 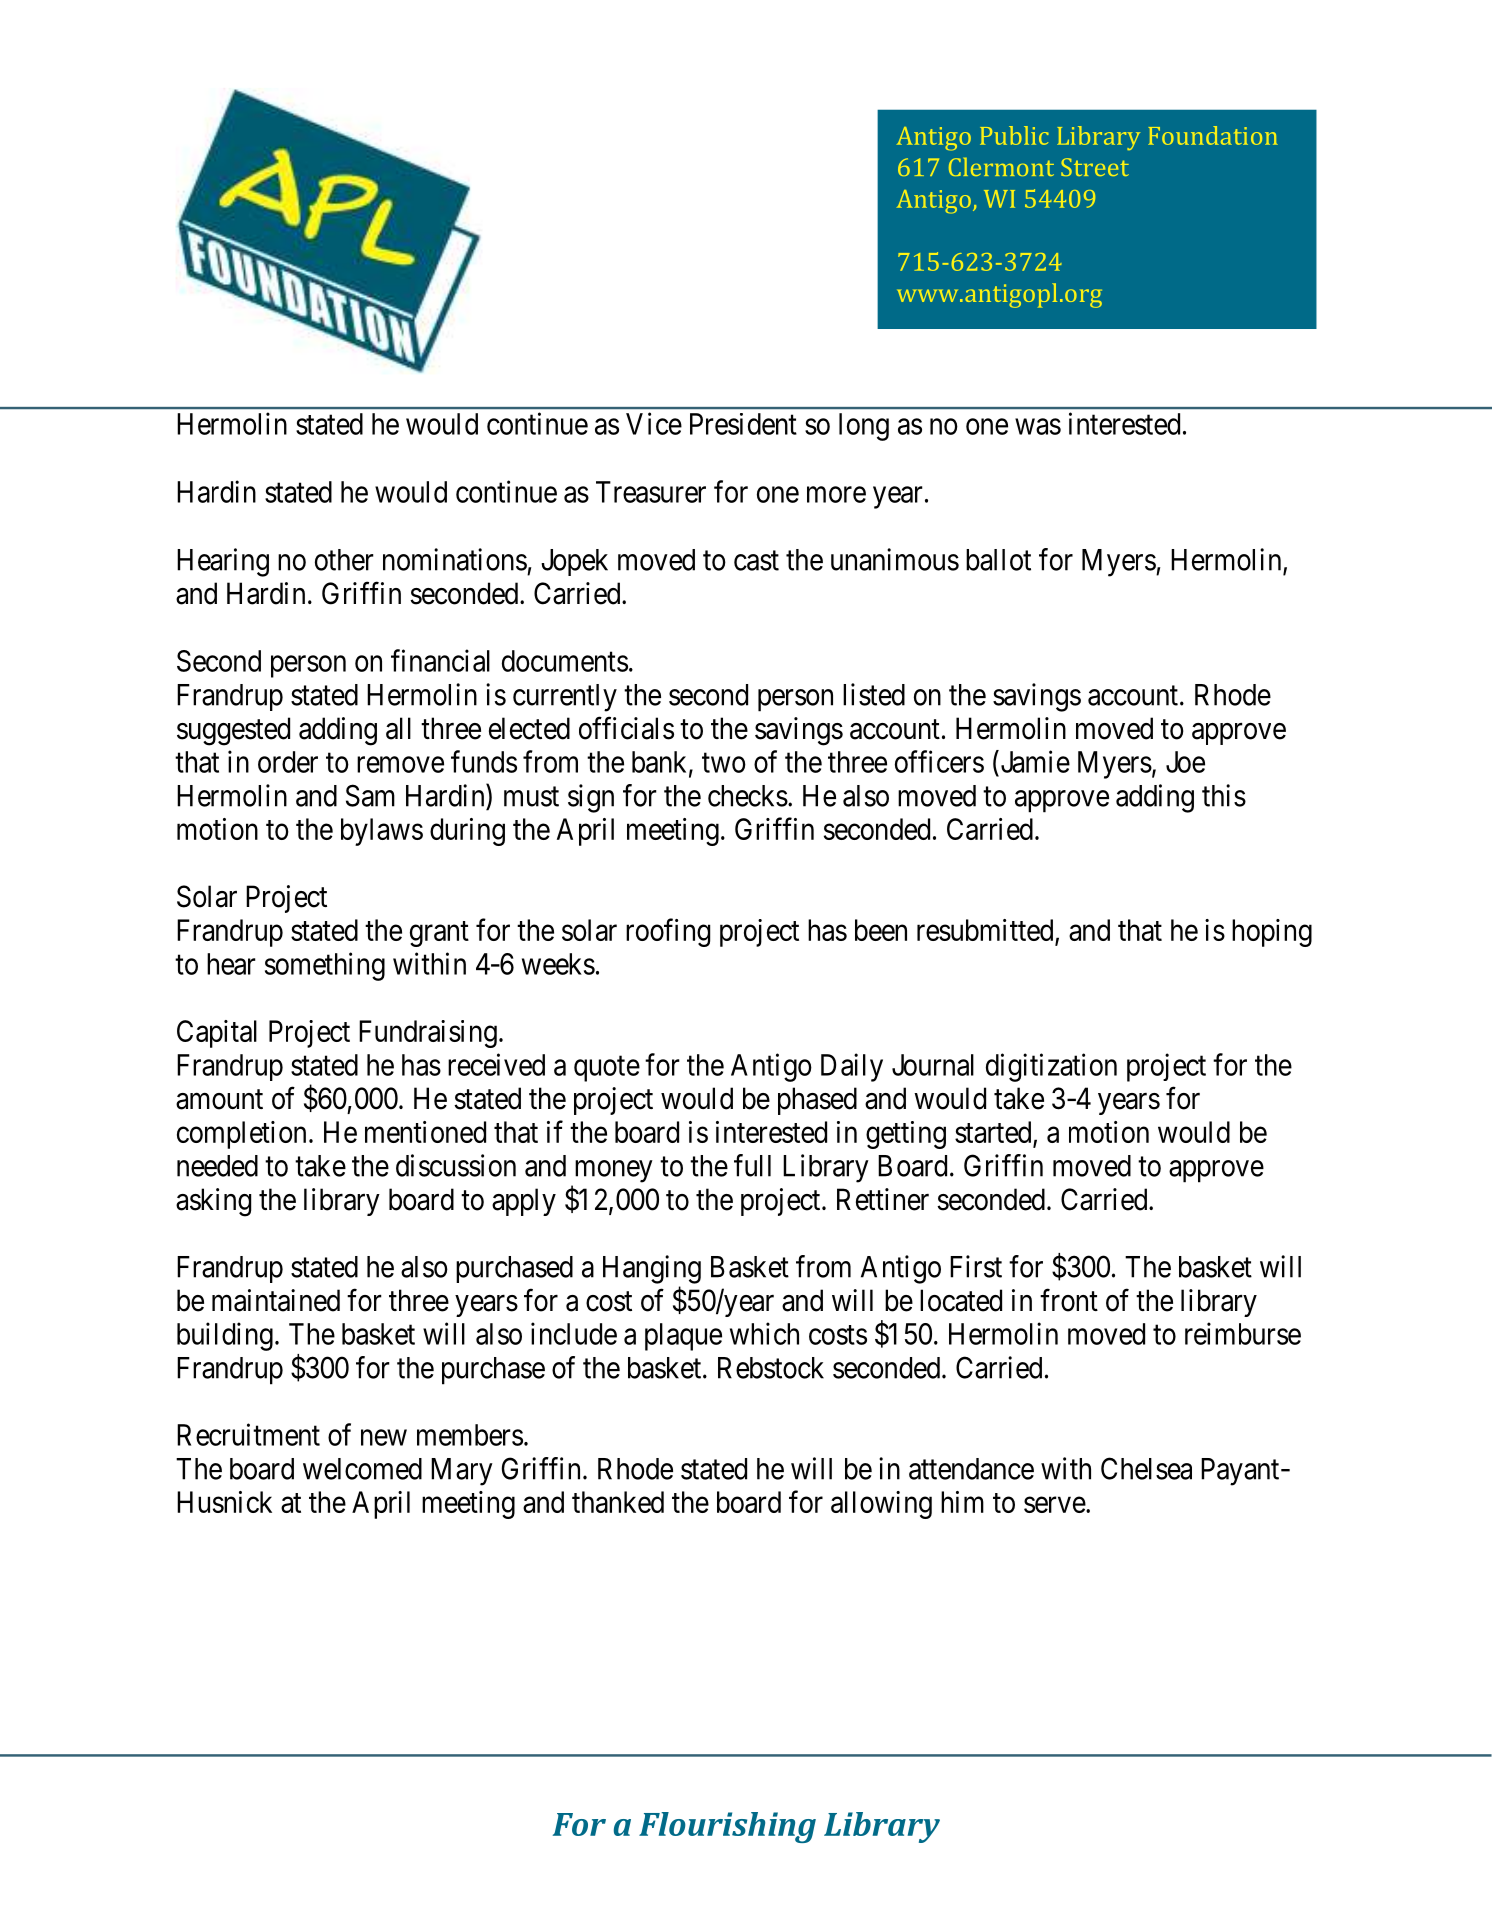 What do you see at coordinates (362, 1469) in the screenshot?
I see `welcomed` at bounding box center [362, 1469].
